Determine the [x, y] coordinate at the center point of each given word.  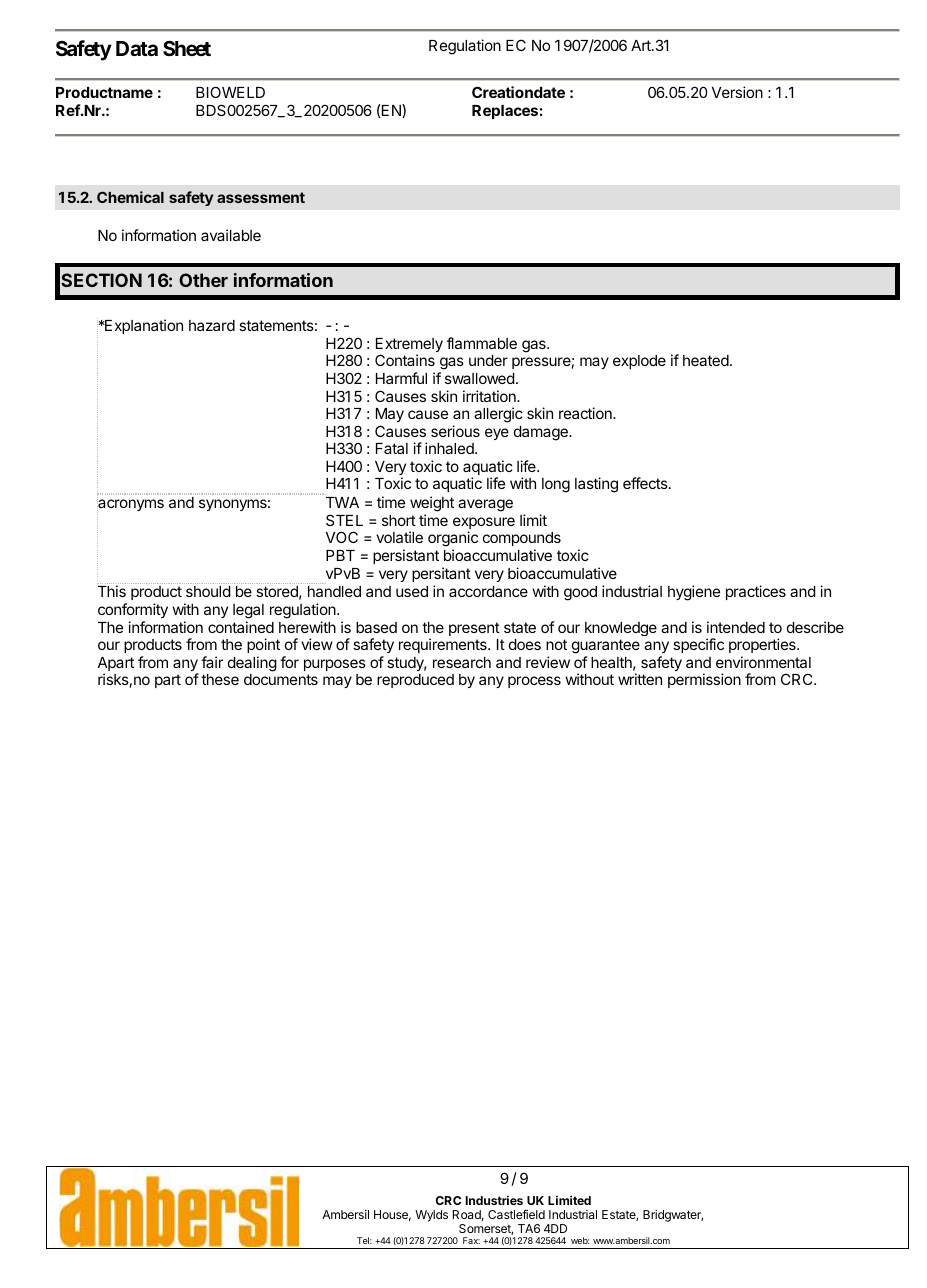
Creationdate [518, 92]
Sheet [187, 48]
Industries [494, 1200]
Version [737, 92]
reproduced [415, 681]
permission [704, 680]
